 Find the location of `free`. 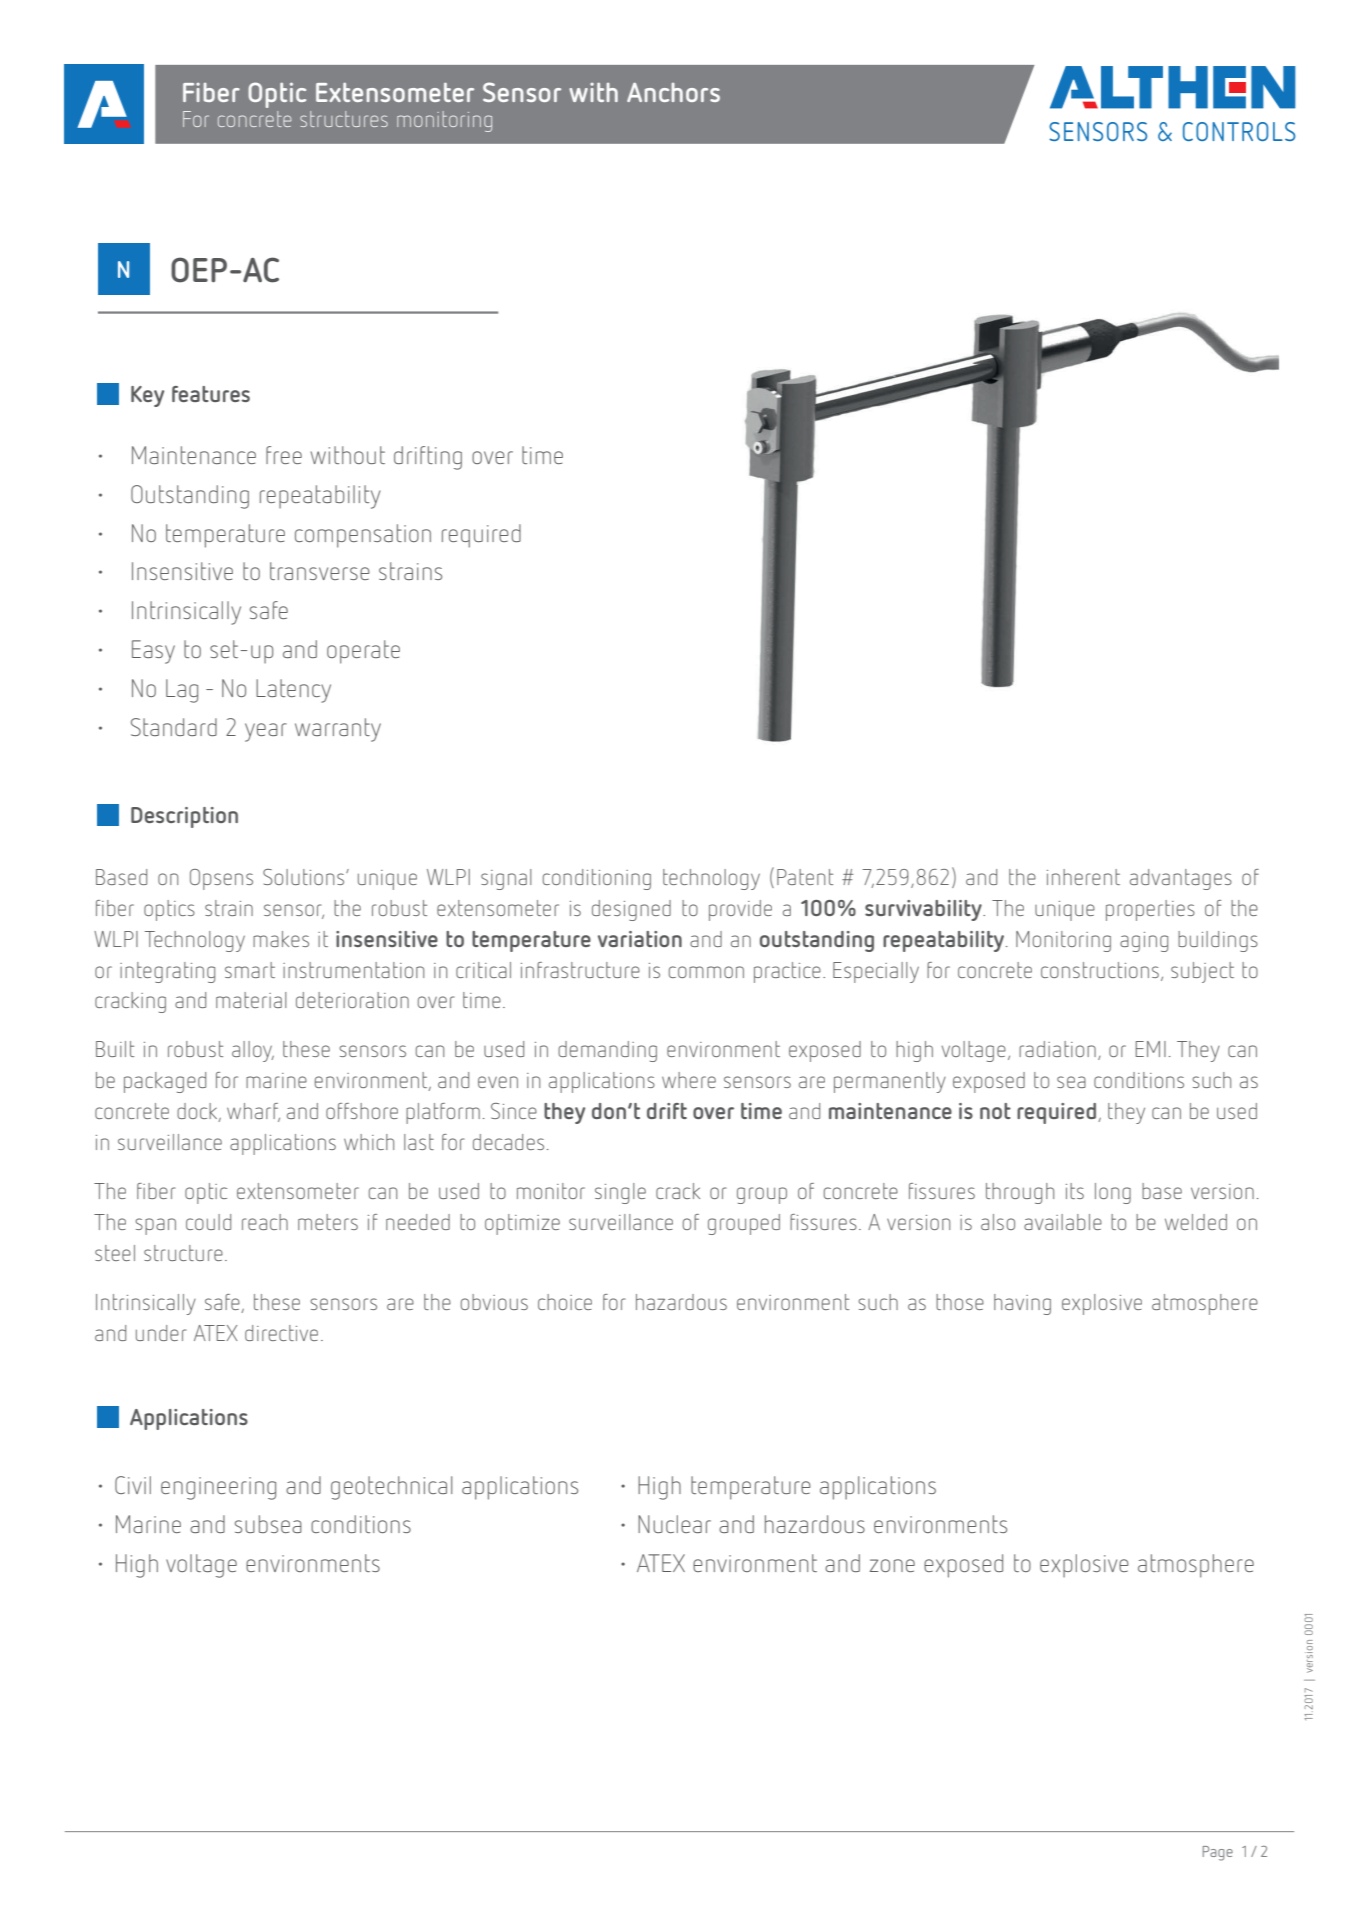

free is located at coordinates (284, 455).
